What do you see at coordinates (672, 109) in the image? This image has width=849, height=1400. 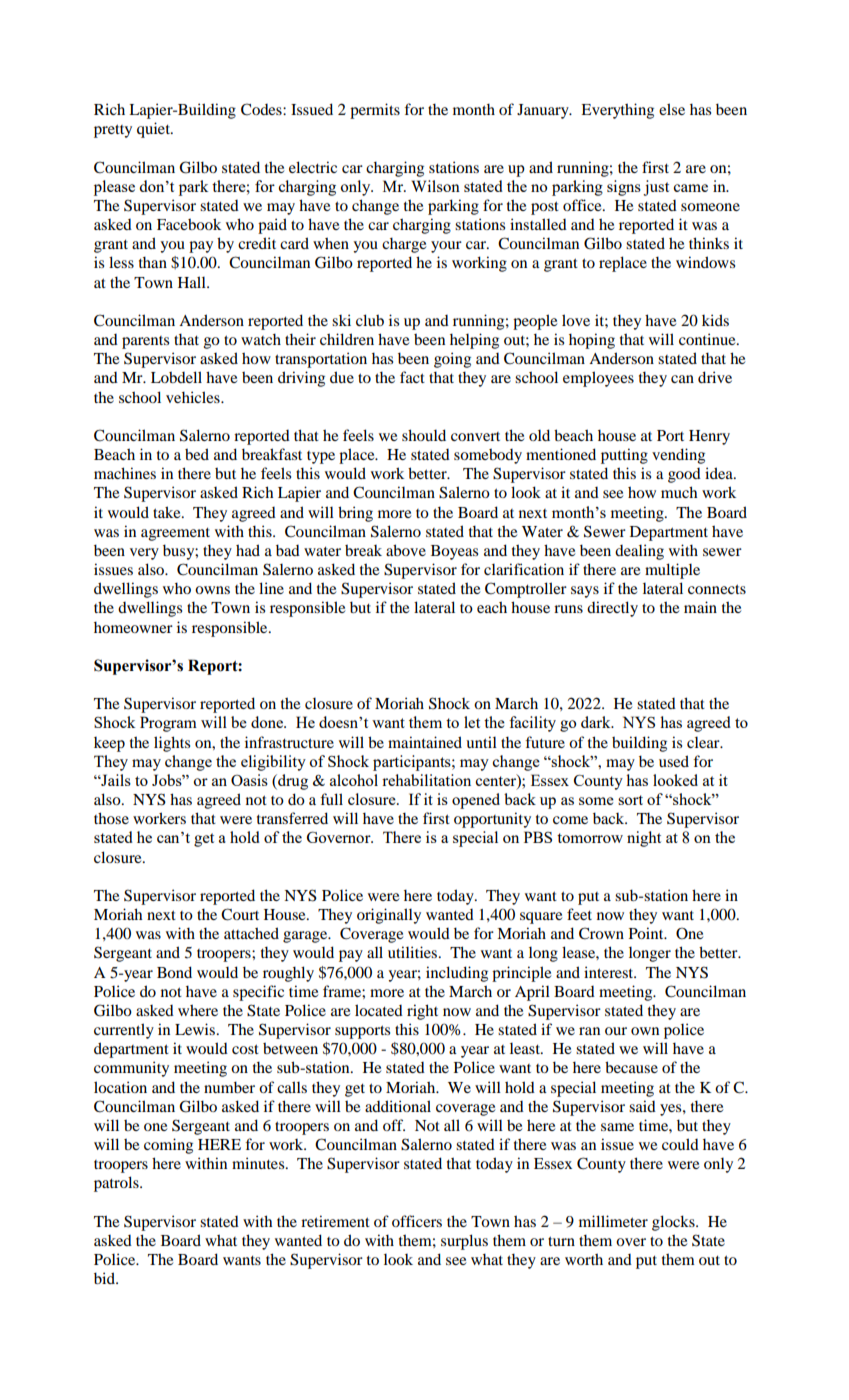 I see `else` at bounding box center [672, 109].
